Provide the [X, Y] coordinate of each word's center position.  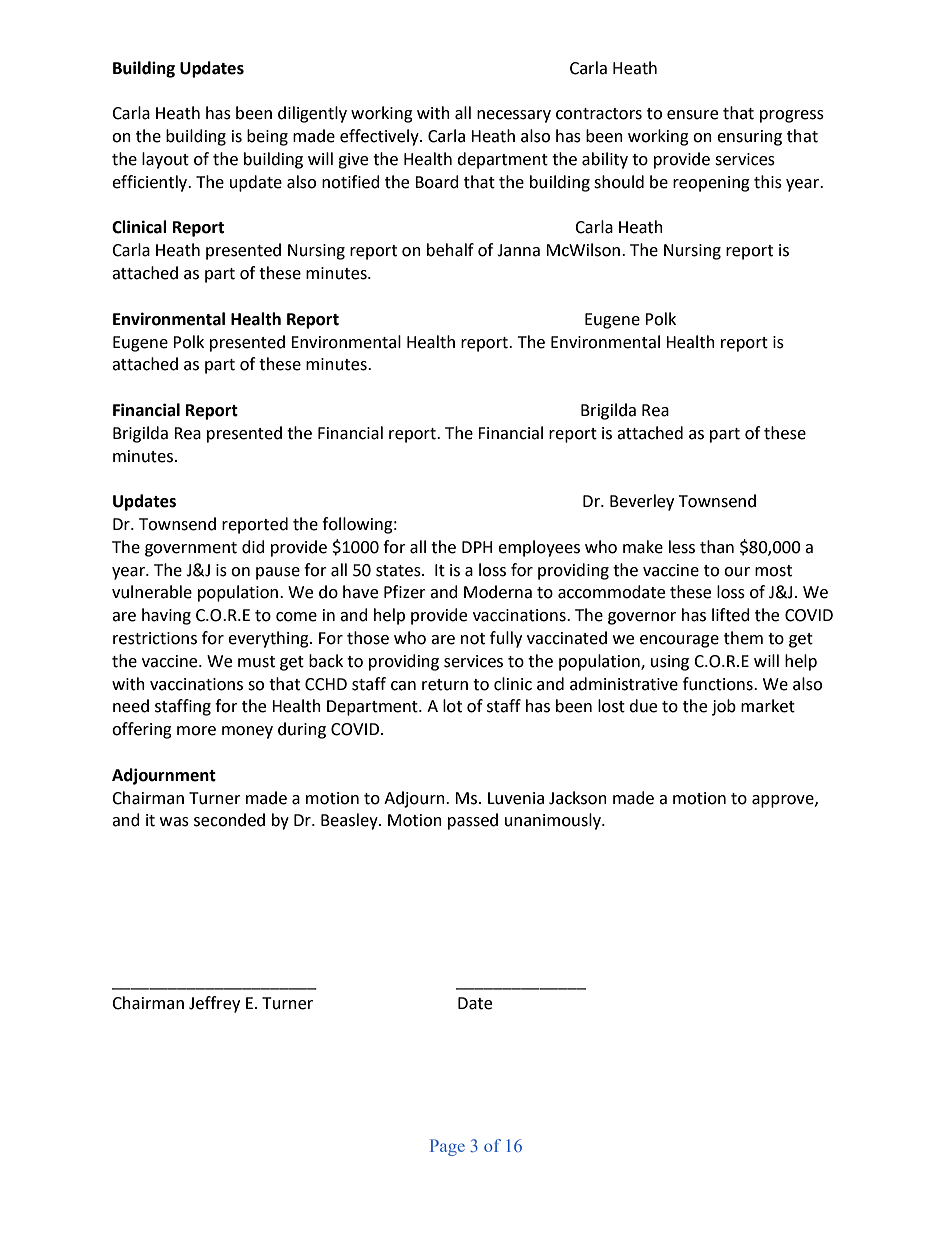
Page [447, 1147]
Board [437, 182]
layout [165, 160]
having [166, 616]
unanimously [554, 821]
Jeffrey [214, 1004]
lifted [731, 615]
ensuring [749, 138]
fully [506, 639]
